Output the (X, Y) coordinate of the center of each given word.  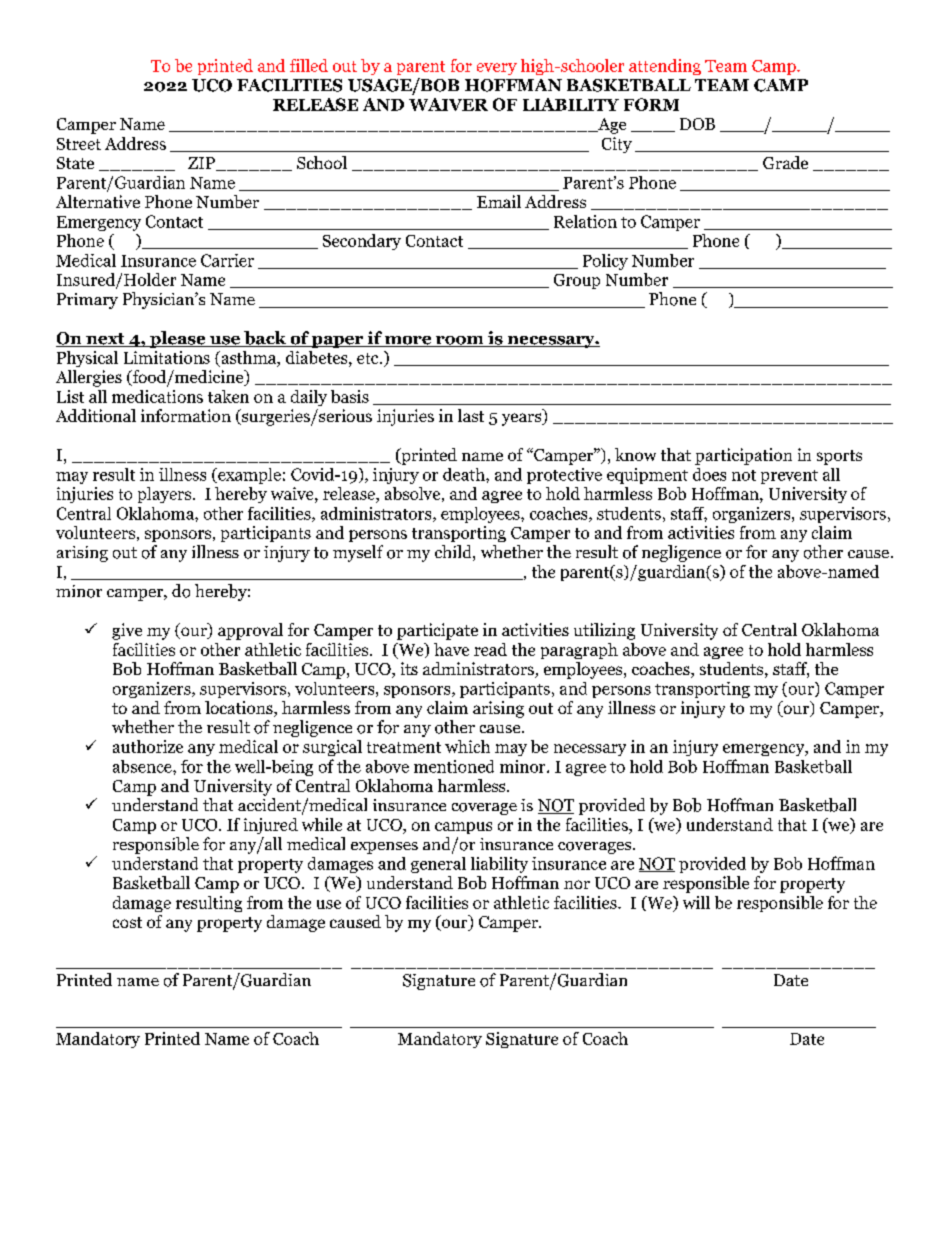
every (497, 69)
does (709, 474)
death (465, 474)
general (438, 865)
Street (79, 144)
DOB (697, 124)
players (164, 495)
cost (127, 922)
